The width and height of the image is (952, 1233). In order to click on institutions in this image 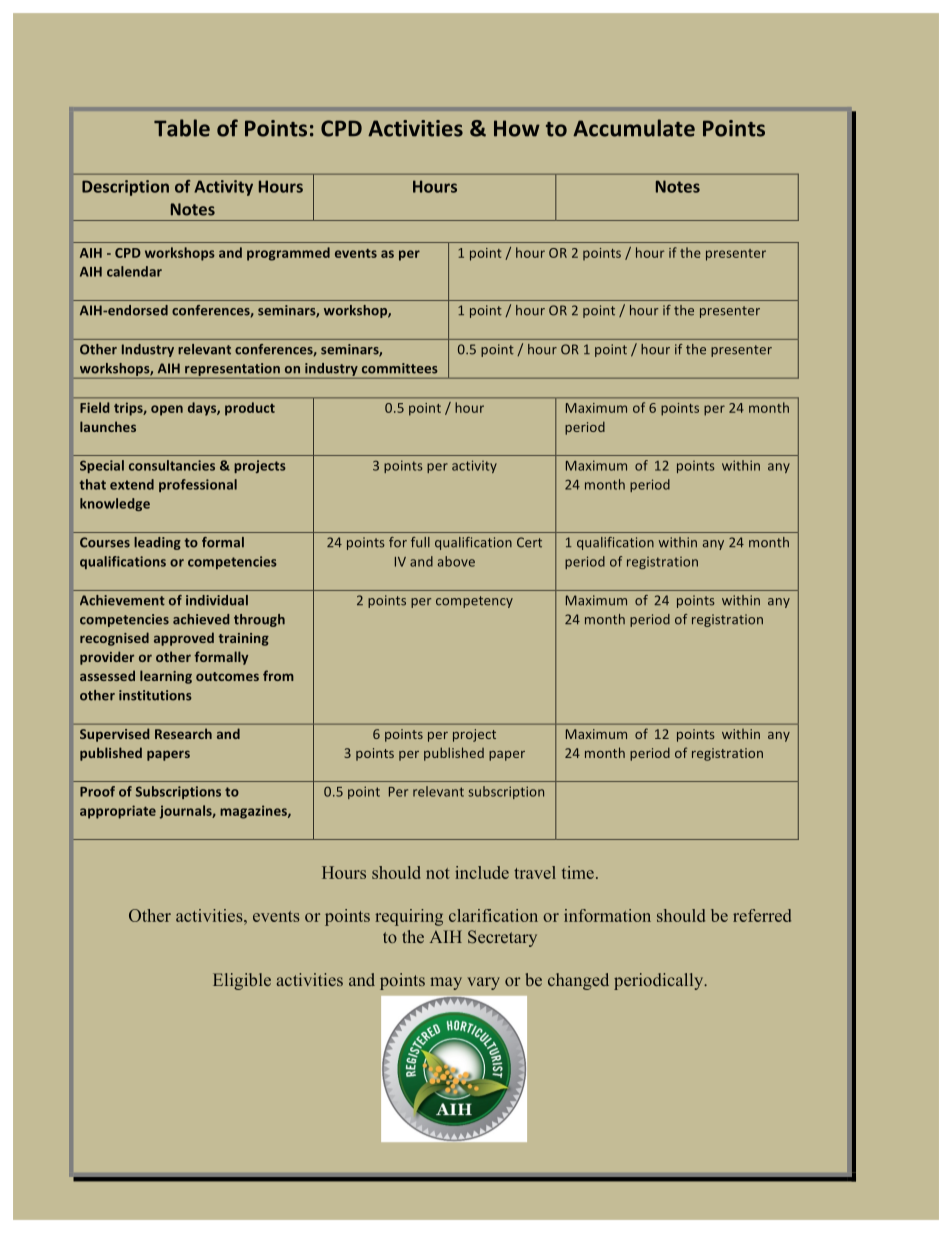, I will do `click(155, 695)`.
